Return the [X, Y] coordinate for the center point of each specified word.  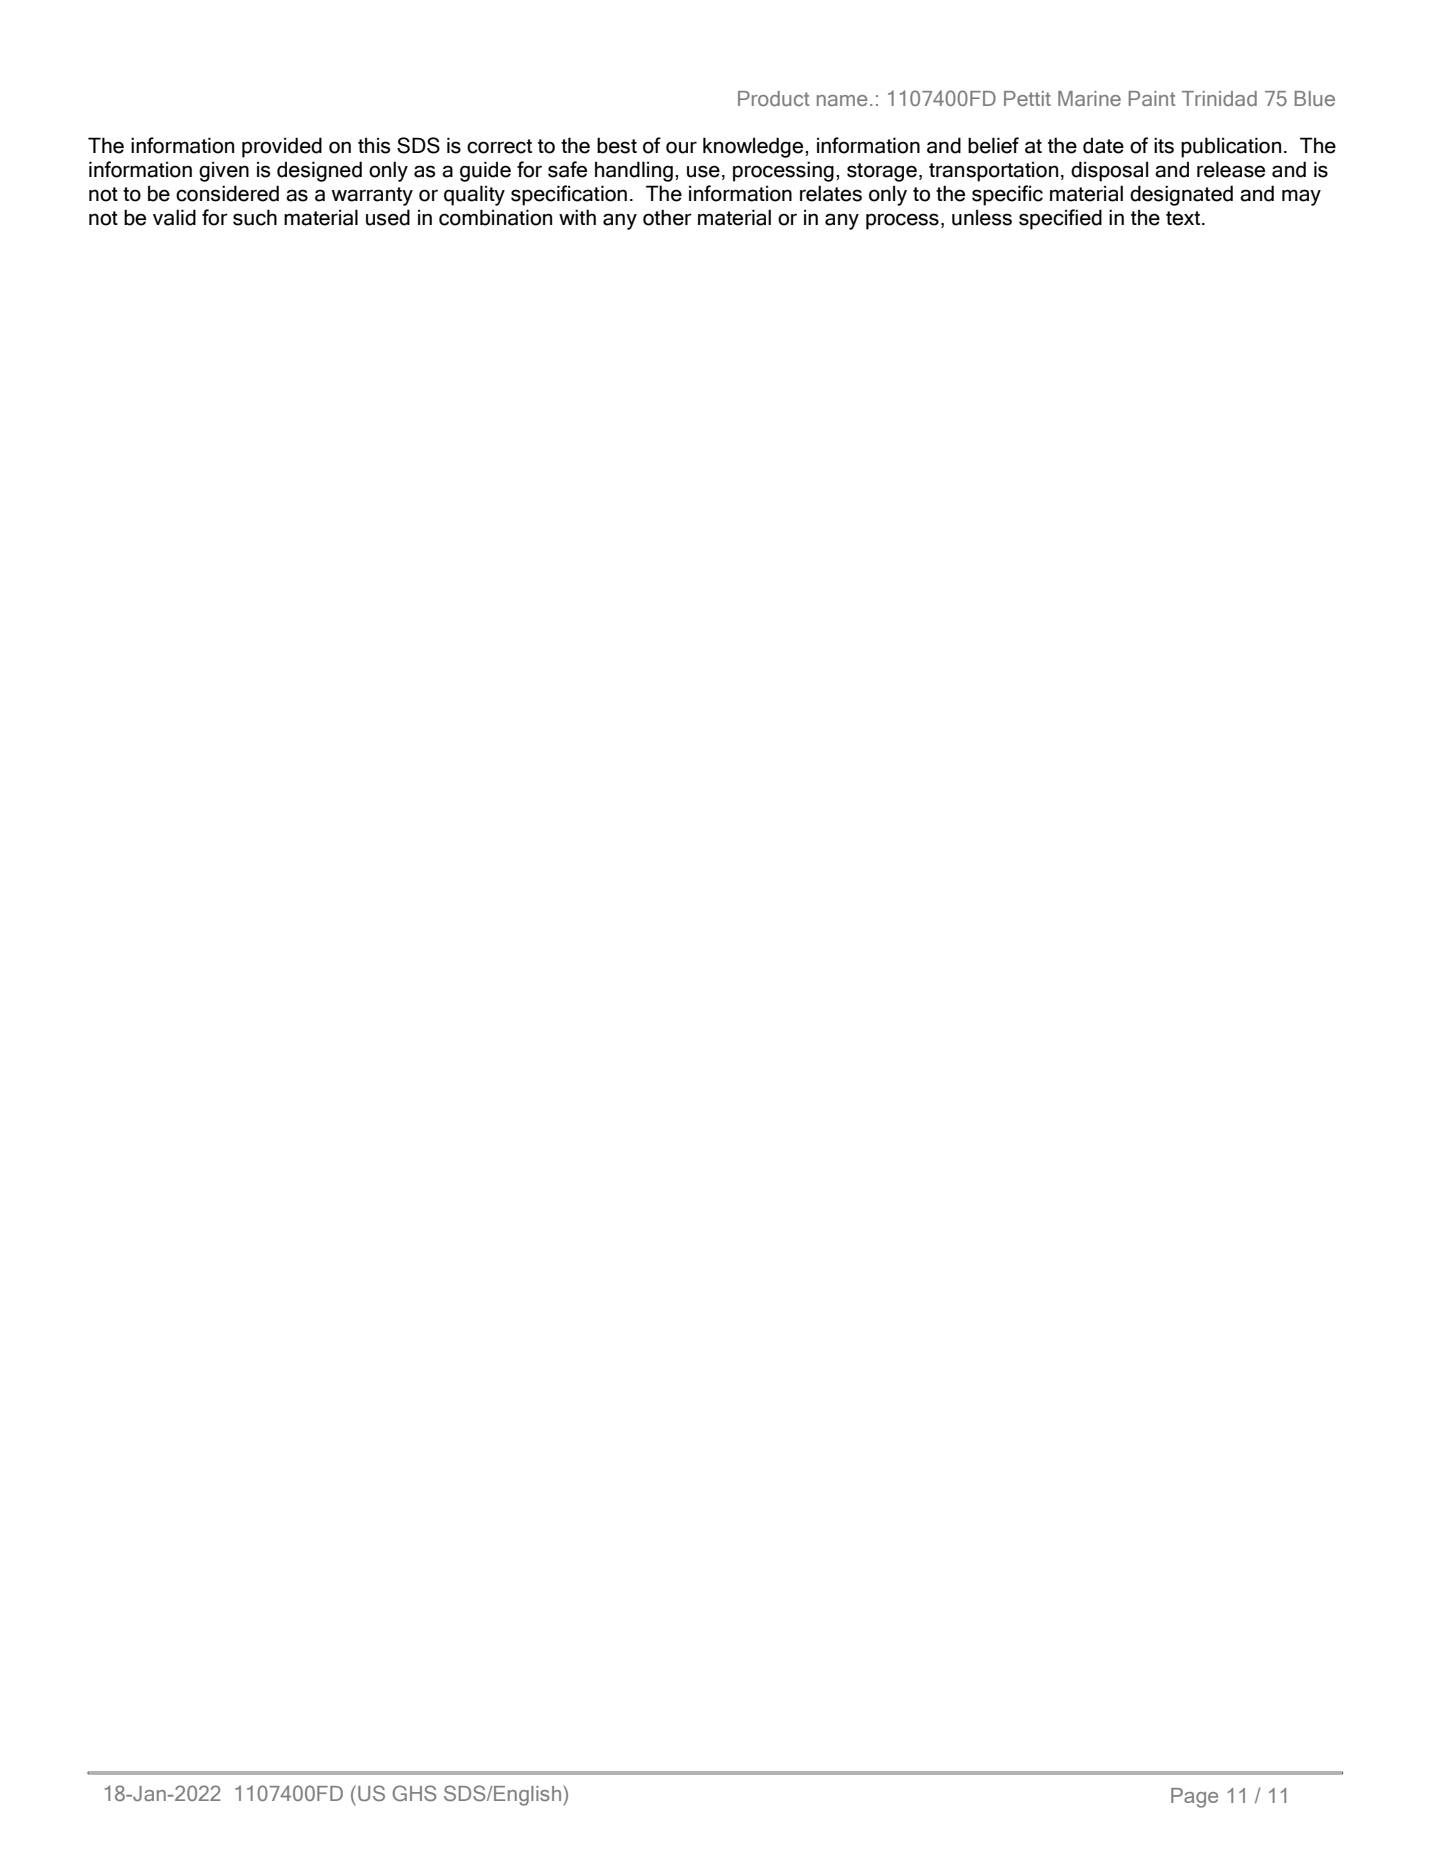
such [255, 217]
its [1164, 145]
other [667, 217]
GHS [414, 1793]
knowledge [754, 147]
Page [1194, 1798]
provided [282, 147]
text [1184, 218]
